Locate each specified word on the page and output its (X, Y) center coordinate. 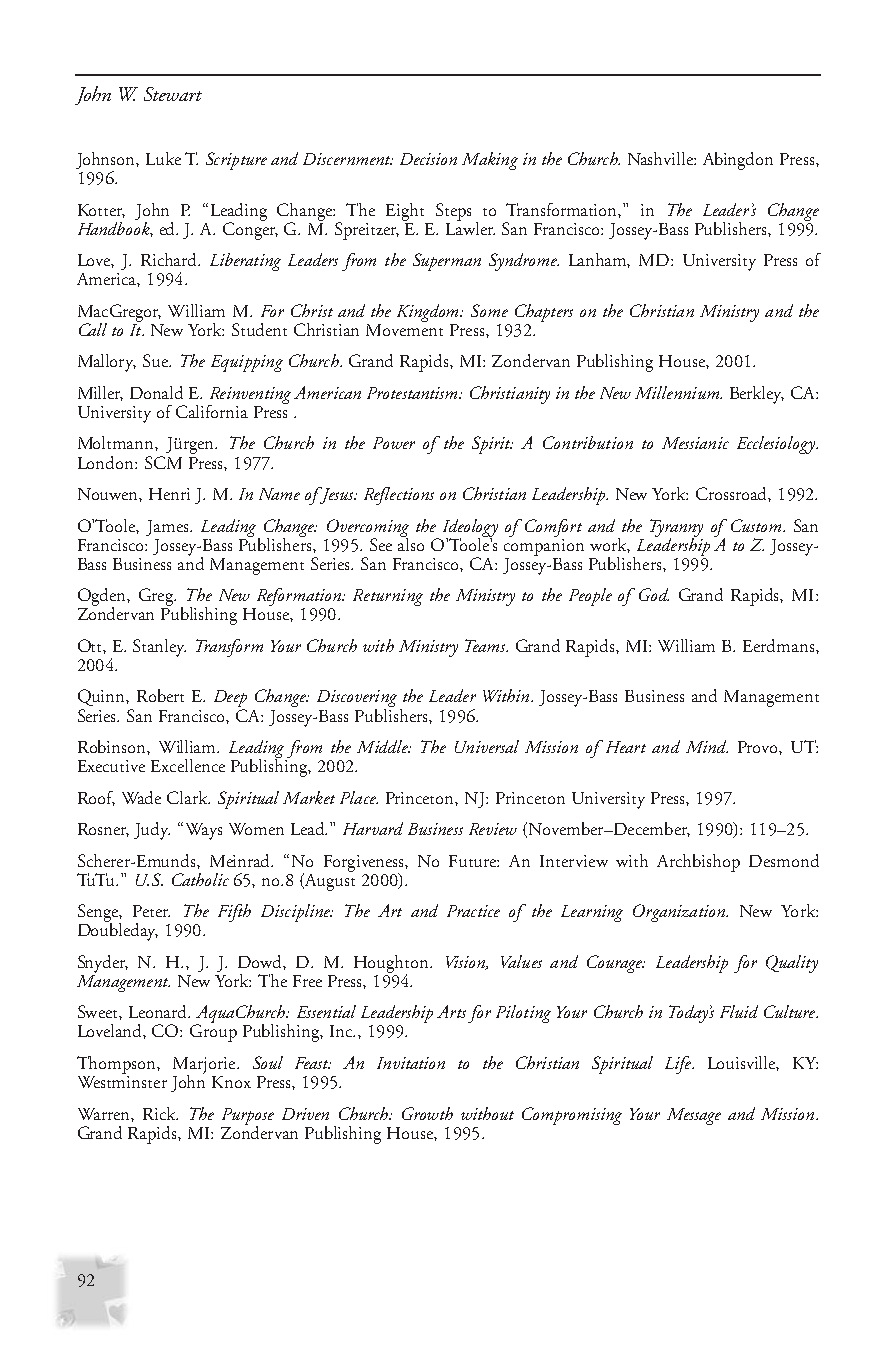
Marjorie (205, 1066)
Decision (428, 159)
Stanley (159, 648)
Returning (388, 597)
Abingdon (738, 161)
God (654, 594)
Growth (427, 1113)
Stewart (173, 94)
